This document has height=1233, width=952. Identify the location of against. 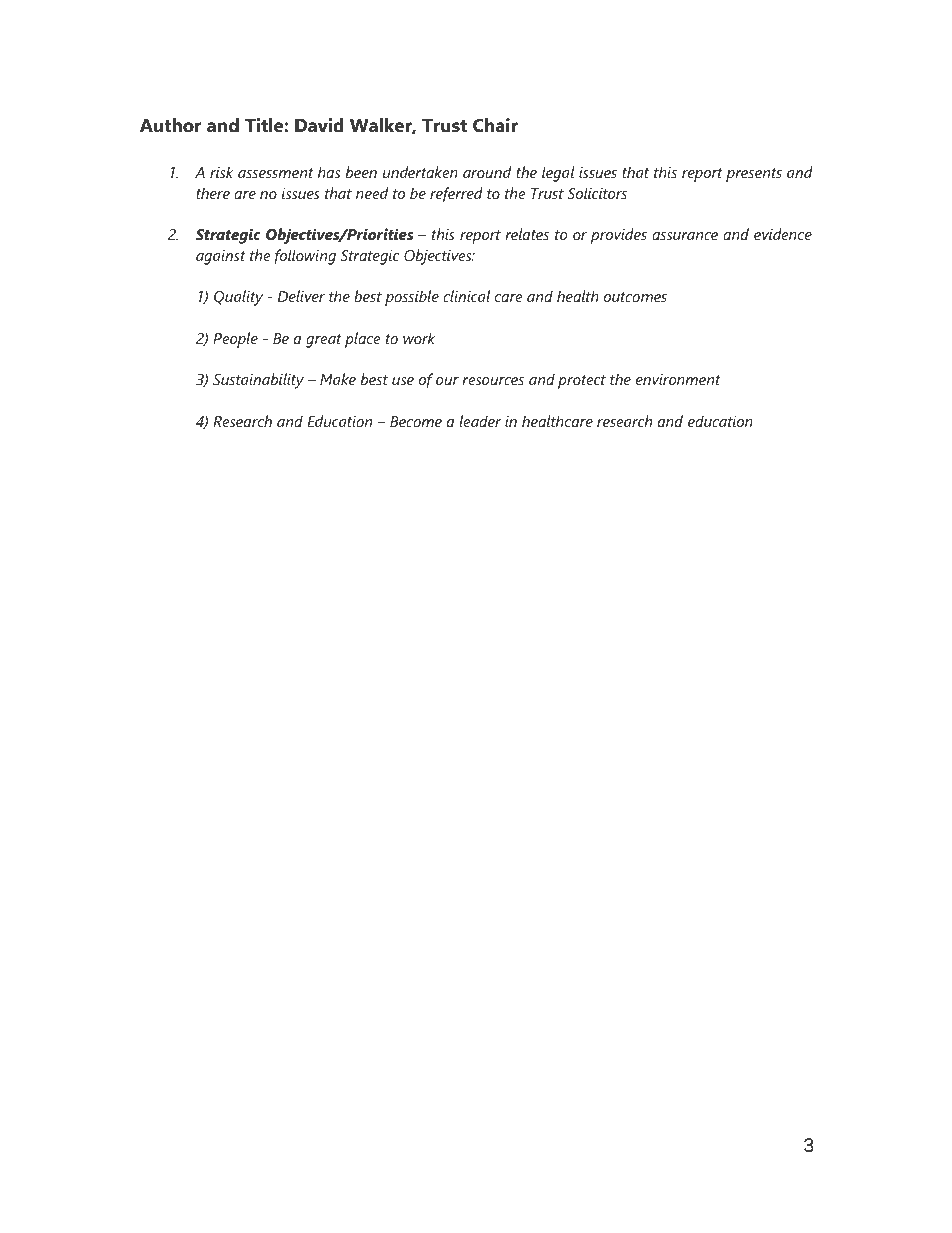
(221, 257).
